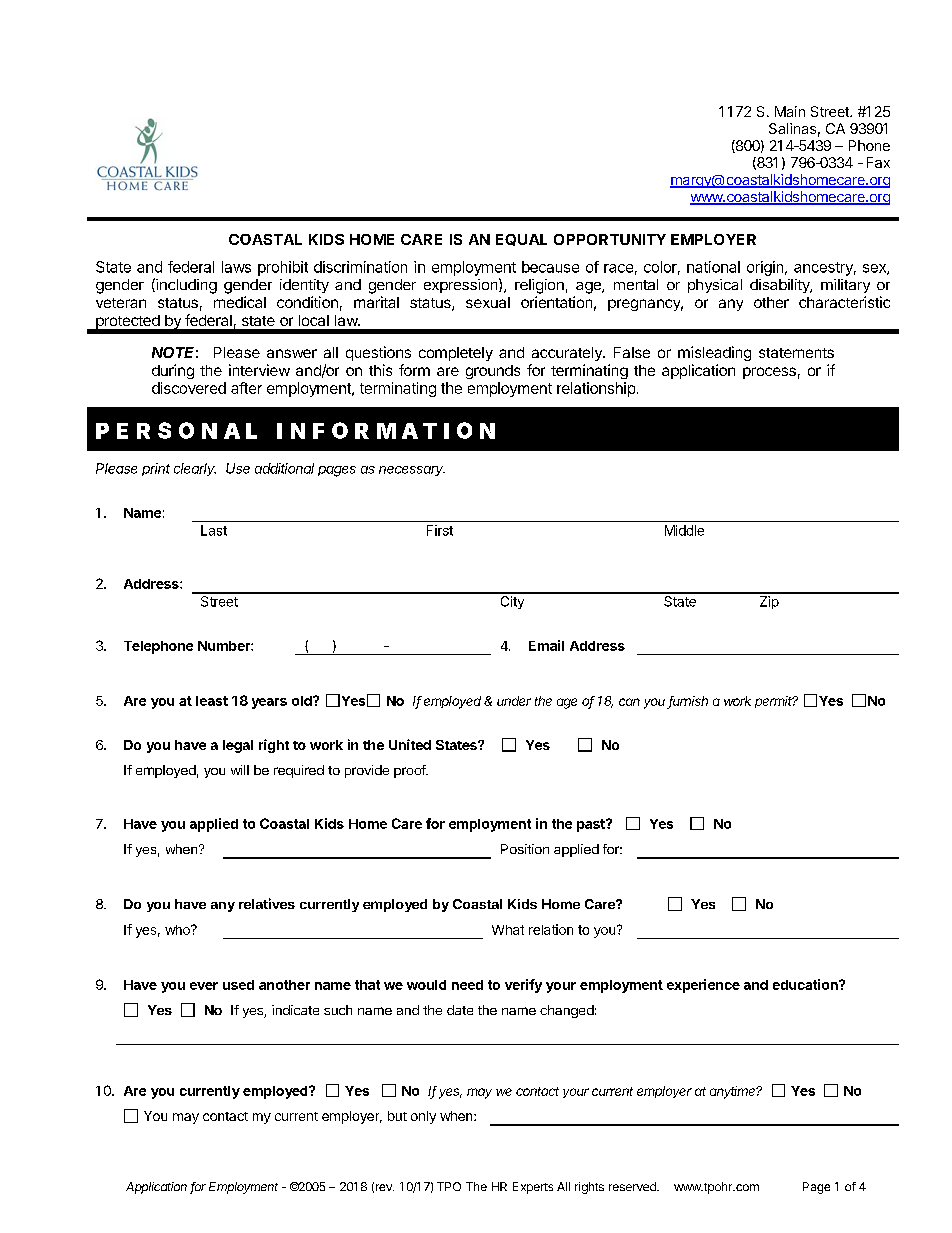 Image resolution: width=952 pixels, height=1233 pixels. Describe the element at coordinates (225, 646) in the screenshot. I see `Number` at that location.
